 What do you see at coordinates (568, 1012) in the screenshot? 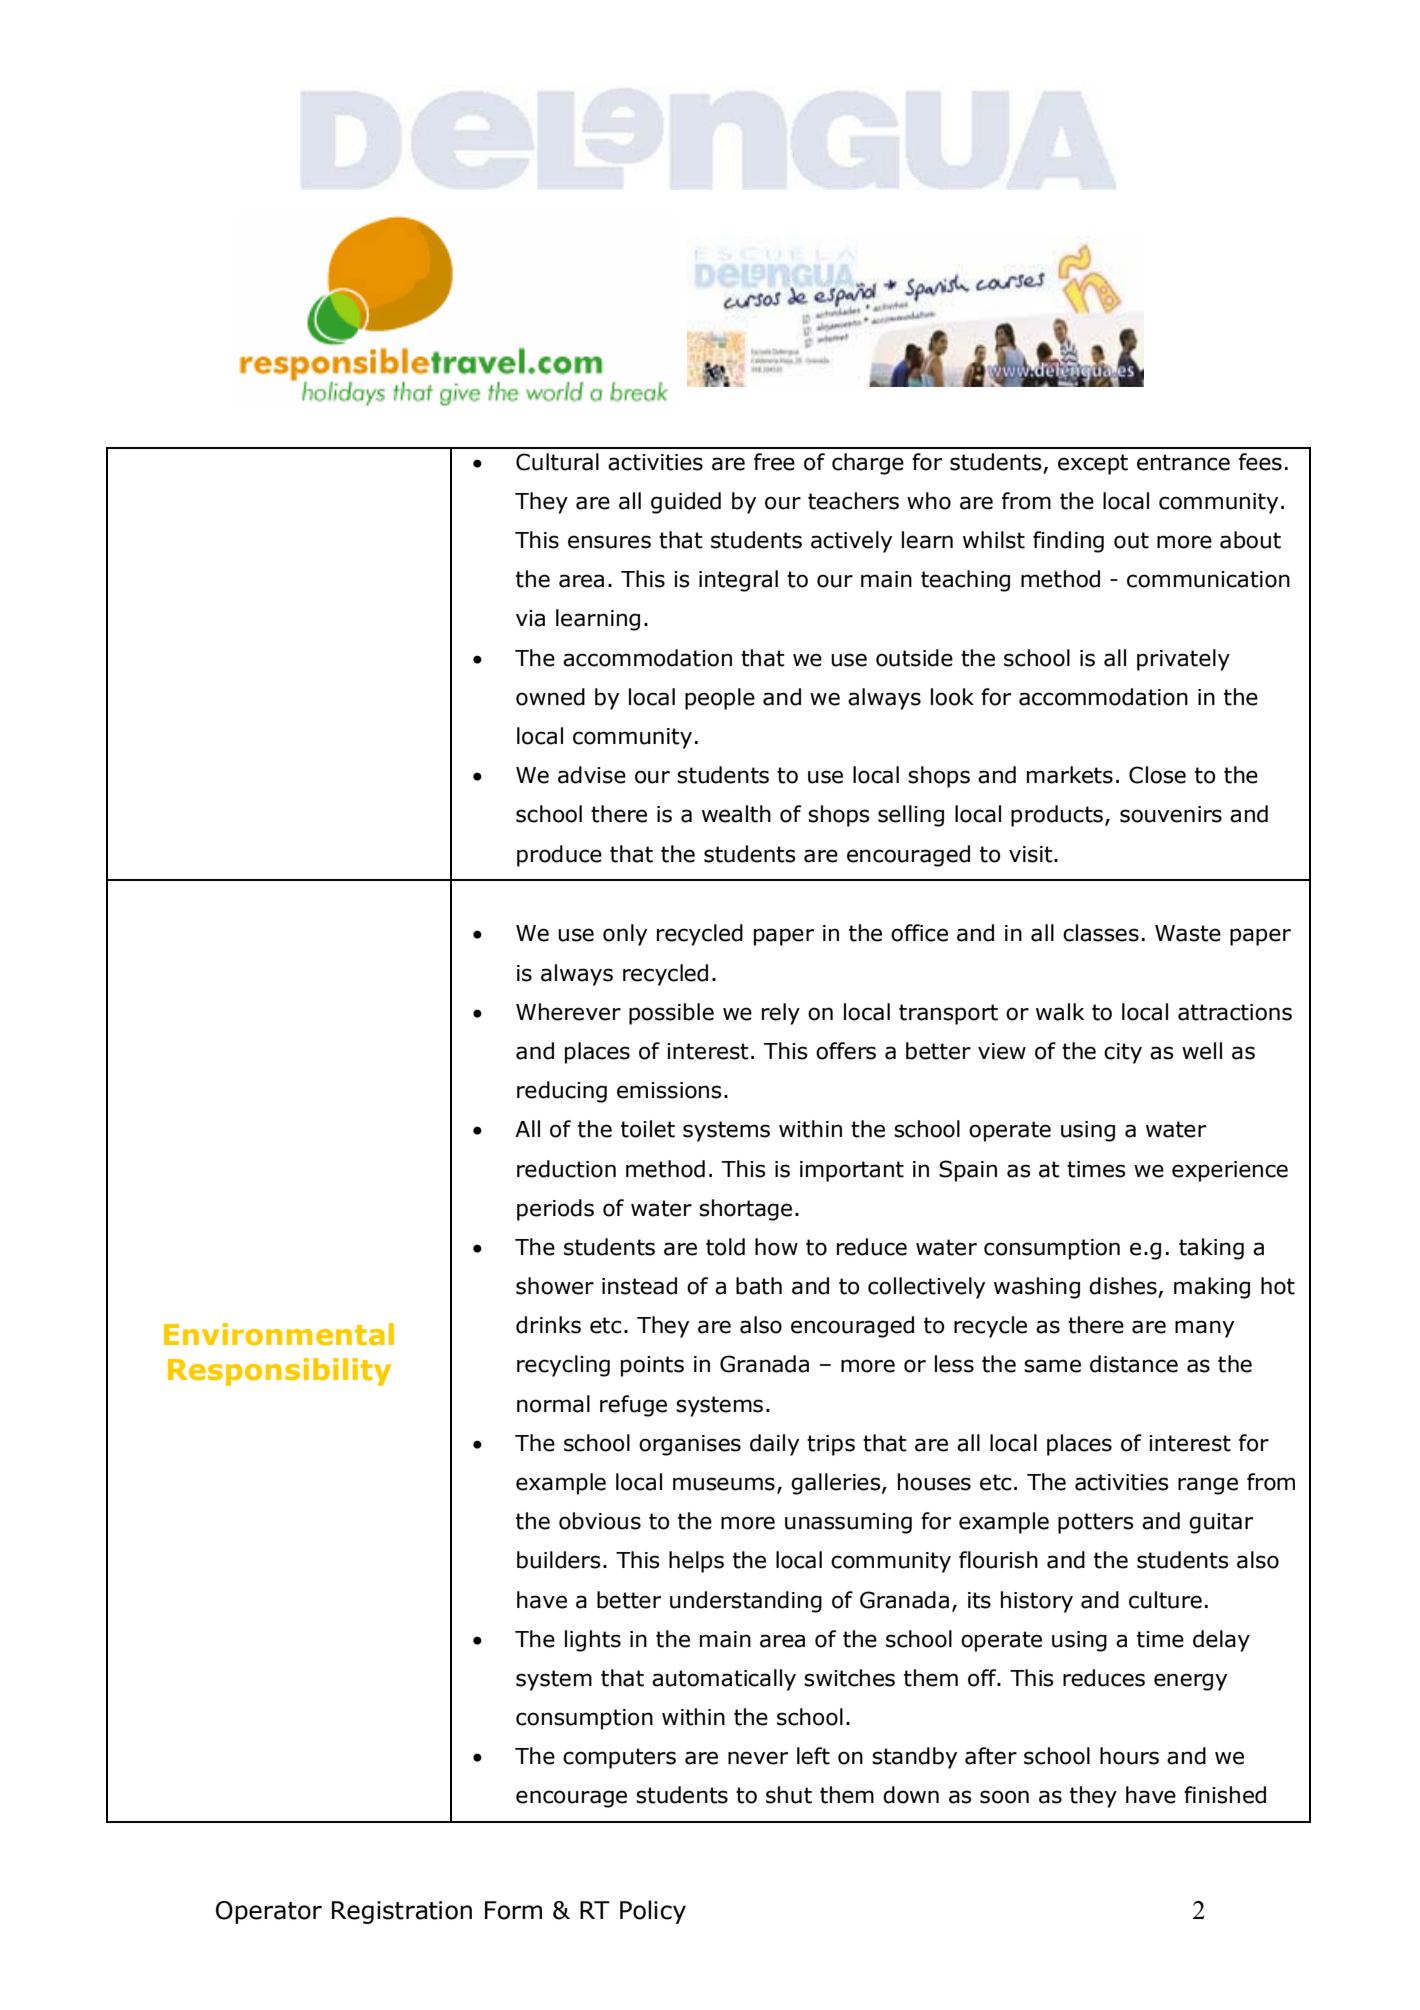
I see `Wherever` at bounding box center [568, 1012].
